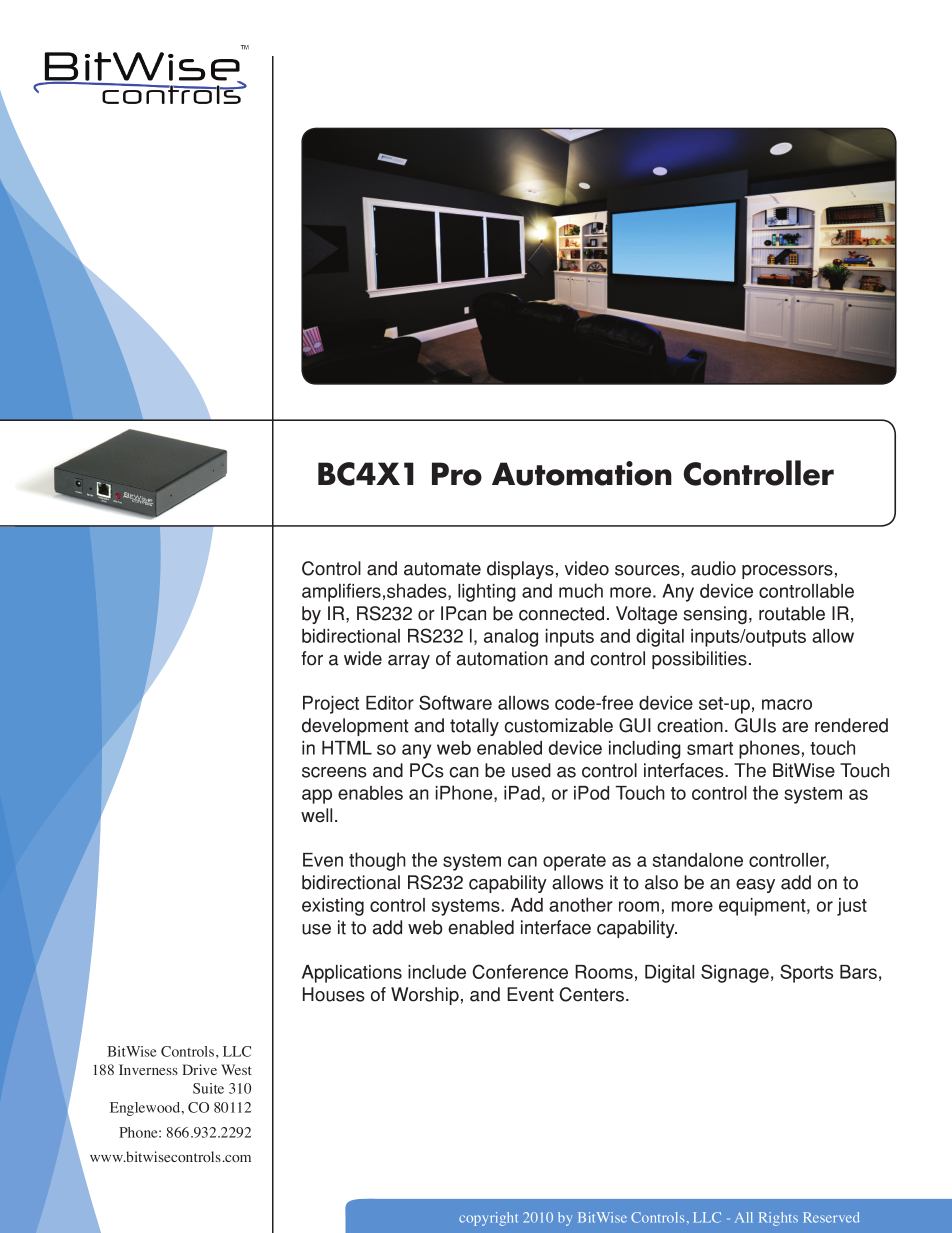 The height and width of the page is (1233, 952). What do you see at coordinates (710, 748) in the page?
I see `smart` at bounding box center [710, 748].
